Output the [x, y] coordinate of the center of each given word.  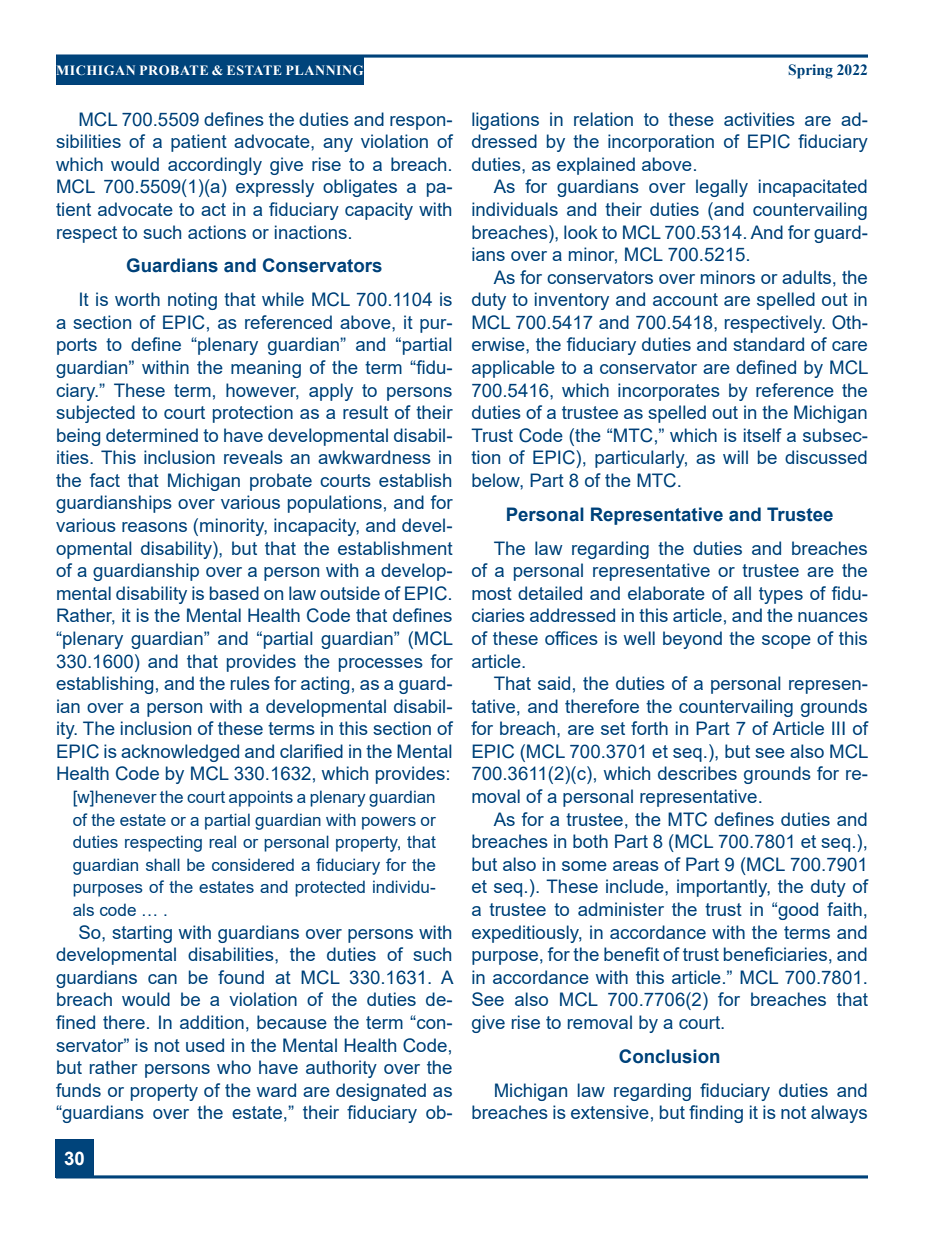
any [338, 145]
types [781, 595]
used [205, 1045]
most [492, 593]
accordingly [215, 166]
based [234, 593]
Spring [810, 71]
